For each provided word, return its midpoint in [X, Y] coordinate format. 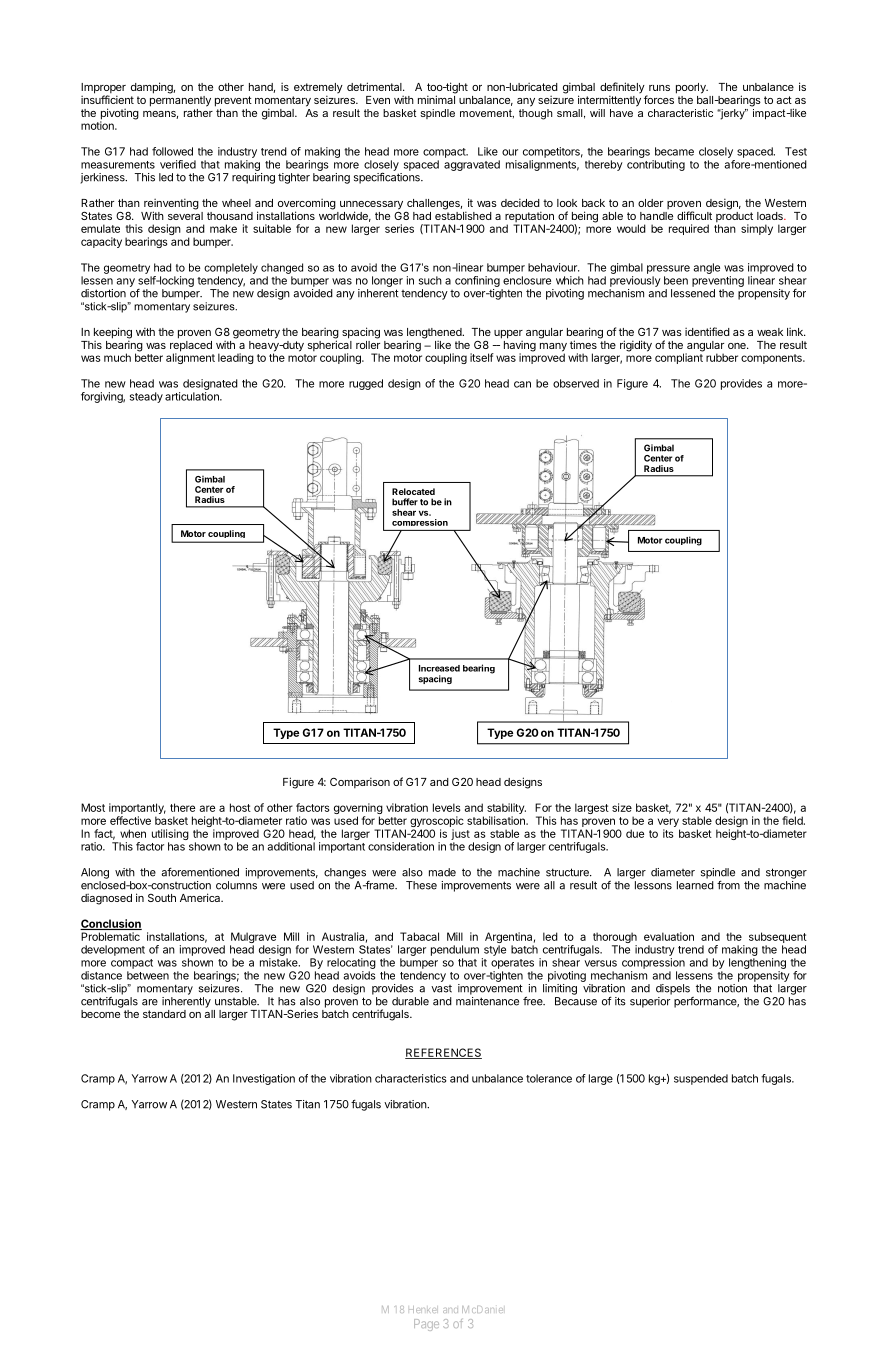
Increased [439, 668]
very [669, 824]
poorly [692, 88]
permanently [180, 100]
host [240, 807]
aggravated [472, 165]
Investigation [264, 1079]
